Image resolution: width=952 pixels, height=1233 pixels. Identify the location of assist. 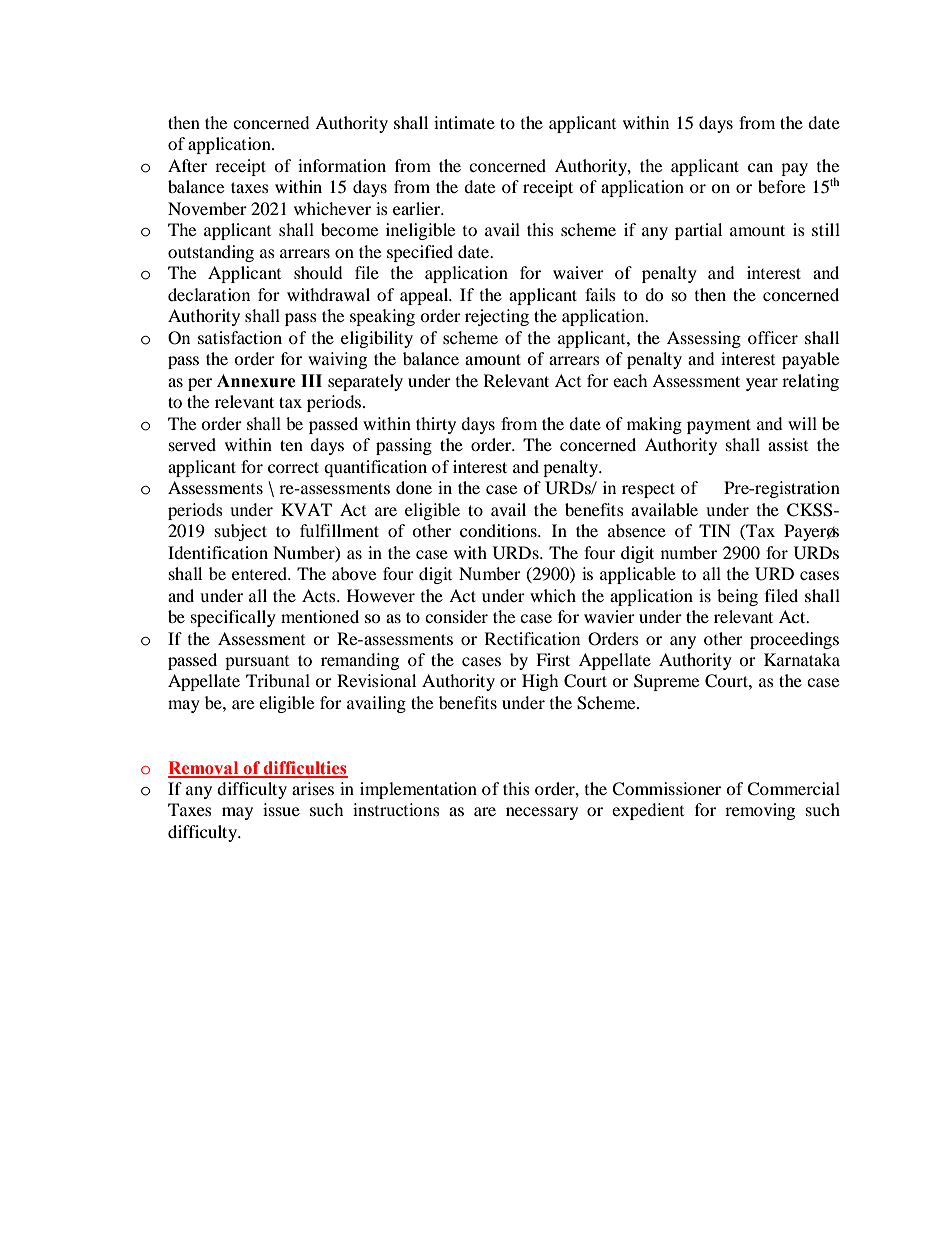
(788, 444).
